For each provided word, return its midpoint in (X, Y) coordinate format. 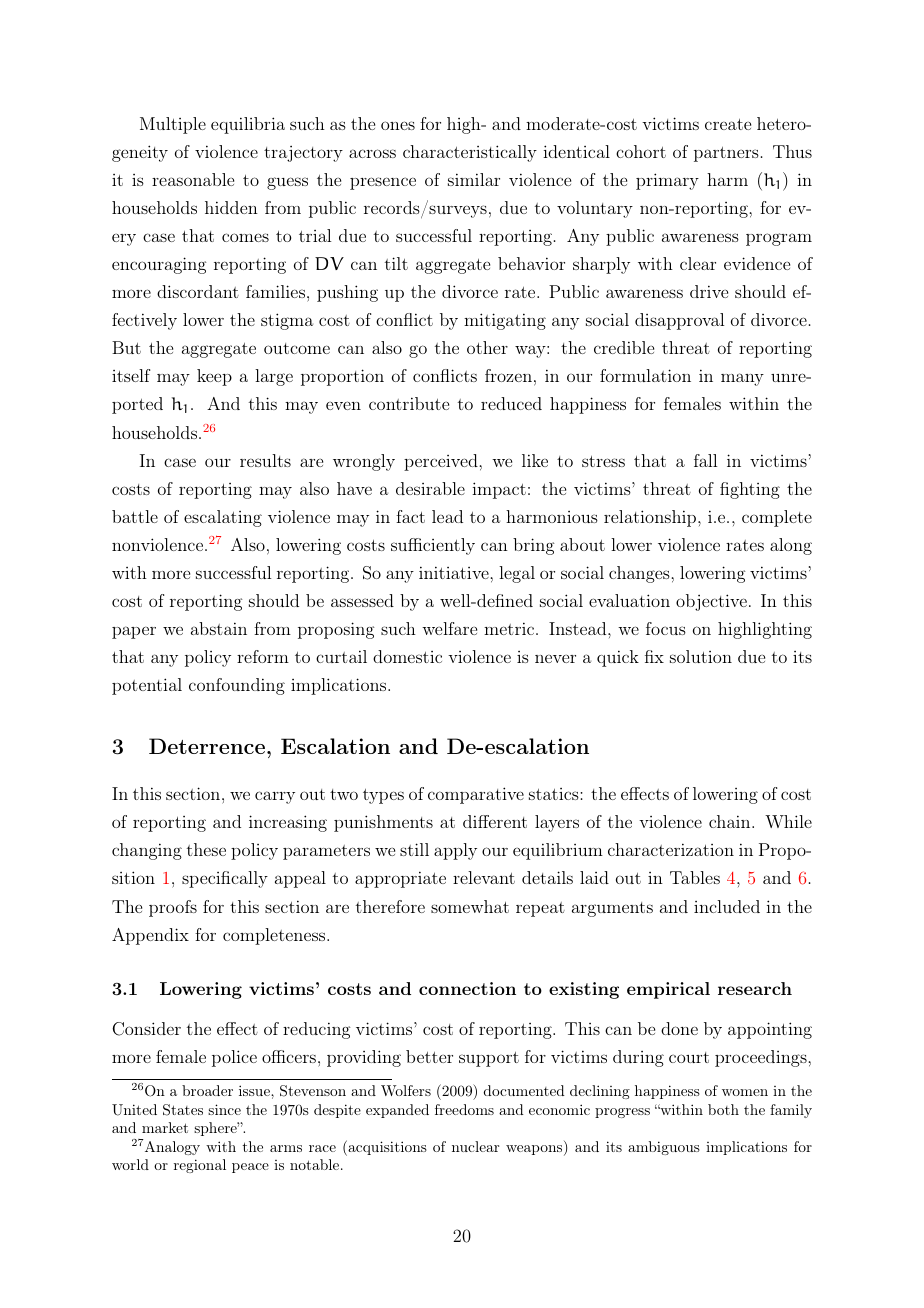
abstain (219, 628)
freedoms (464, 1109)
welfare (449, 628)
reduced (511, 403)
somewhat (470, 906)
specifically (225, 879)
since (224, 1109)
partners (726, 154)
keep (214, 377)
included (727, 906)
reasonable (193, 179)
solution (701, 656)
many (742, 379)
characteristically (470, 153)
